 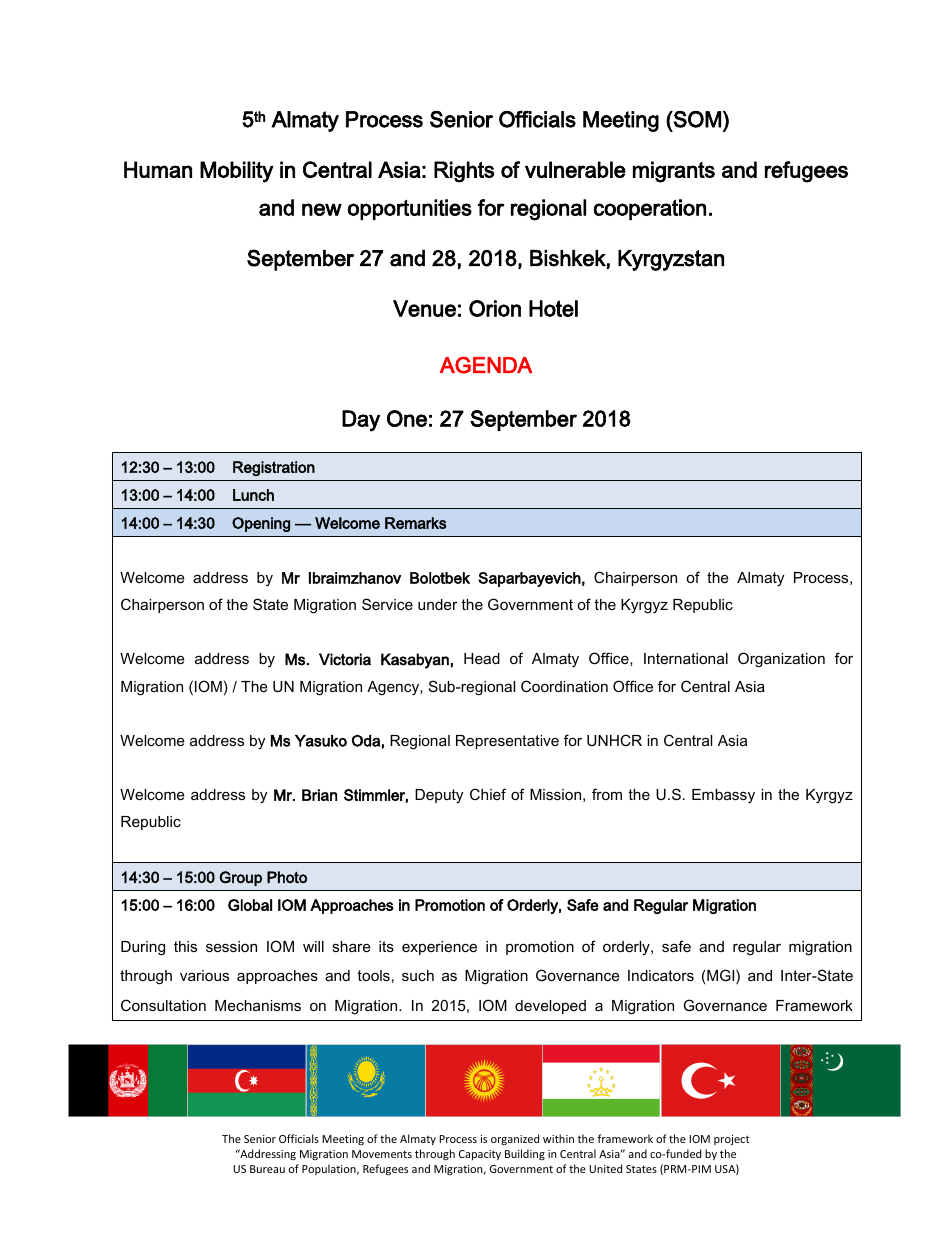 I want to click on Remarks, so click(x=415, y=523).
